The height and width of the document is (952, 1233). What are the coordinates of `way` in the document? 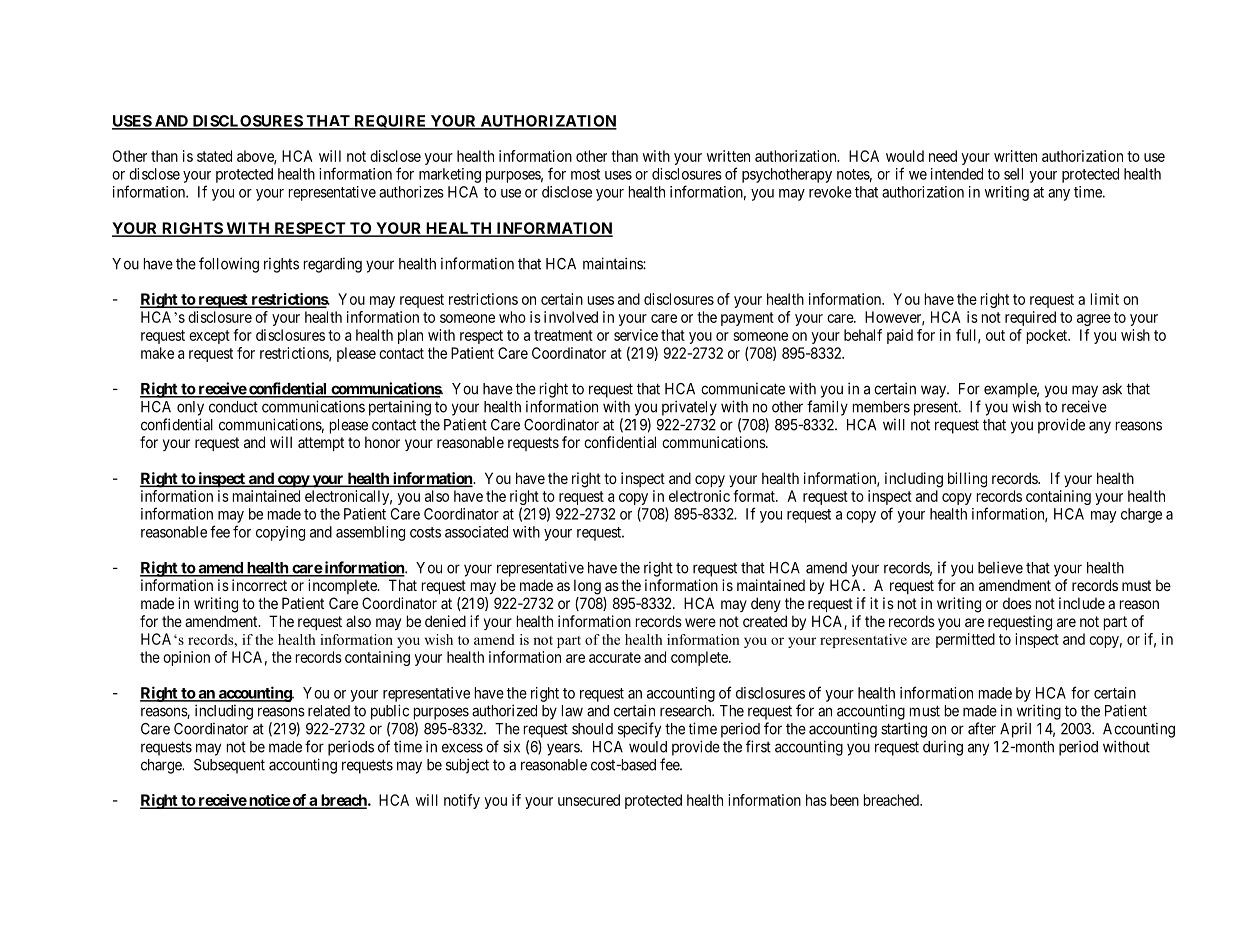 It's located at (934, 391).
